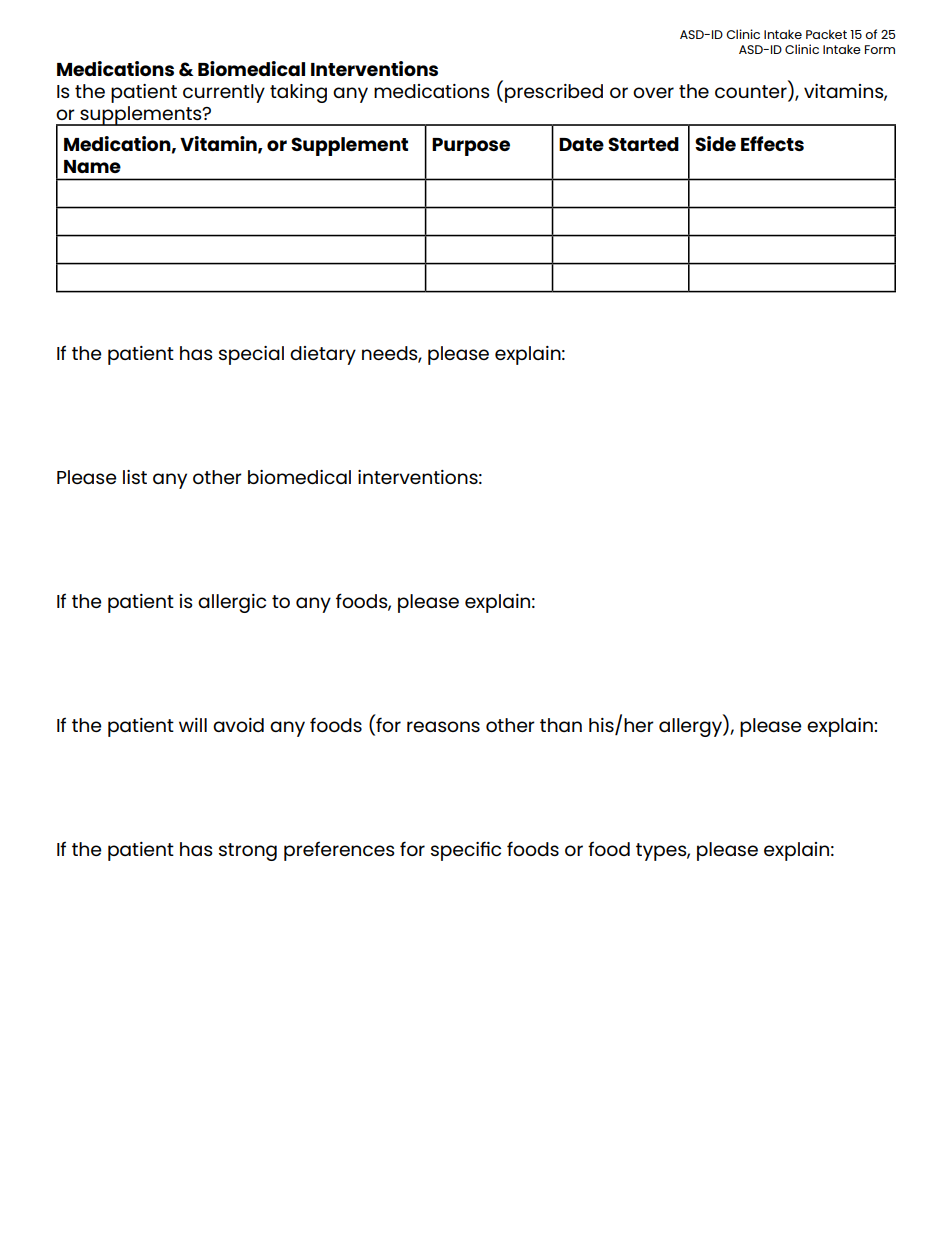 This image has height=1233, width=952. What do you see at coordinates (561, 725) in the image?
I see `than` at bounding box center [561, 725].
